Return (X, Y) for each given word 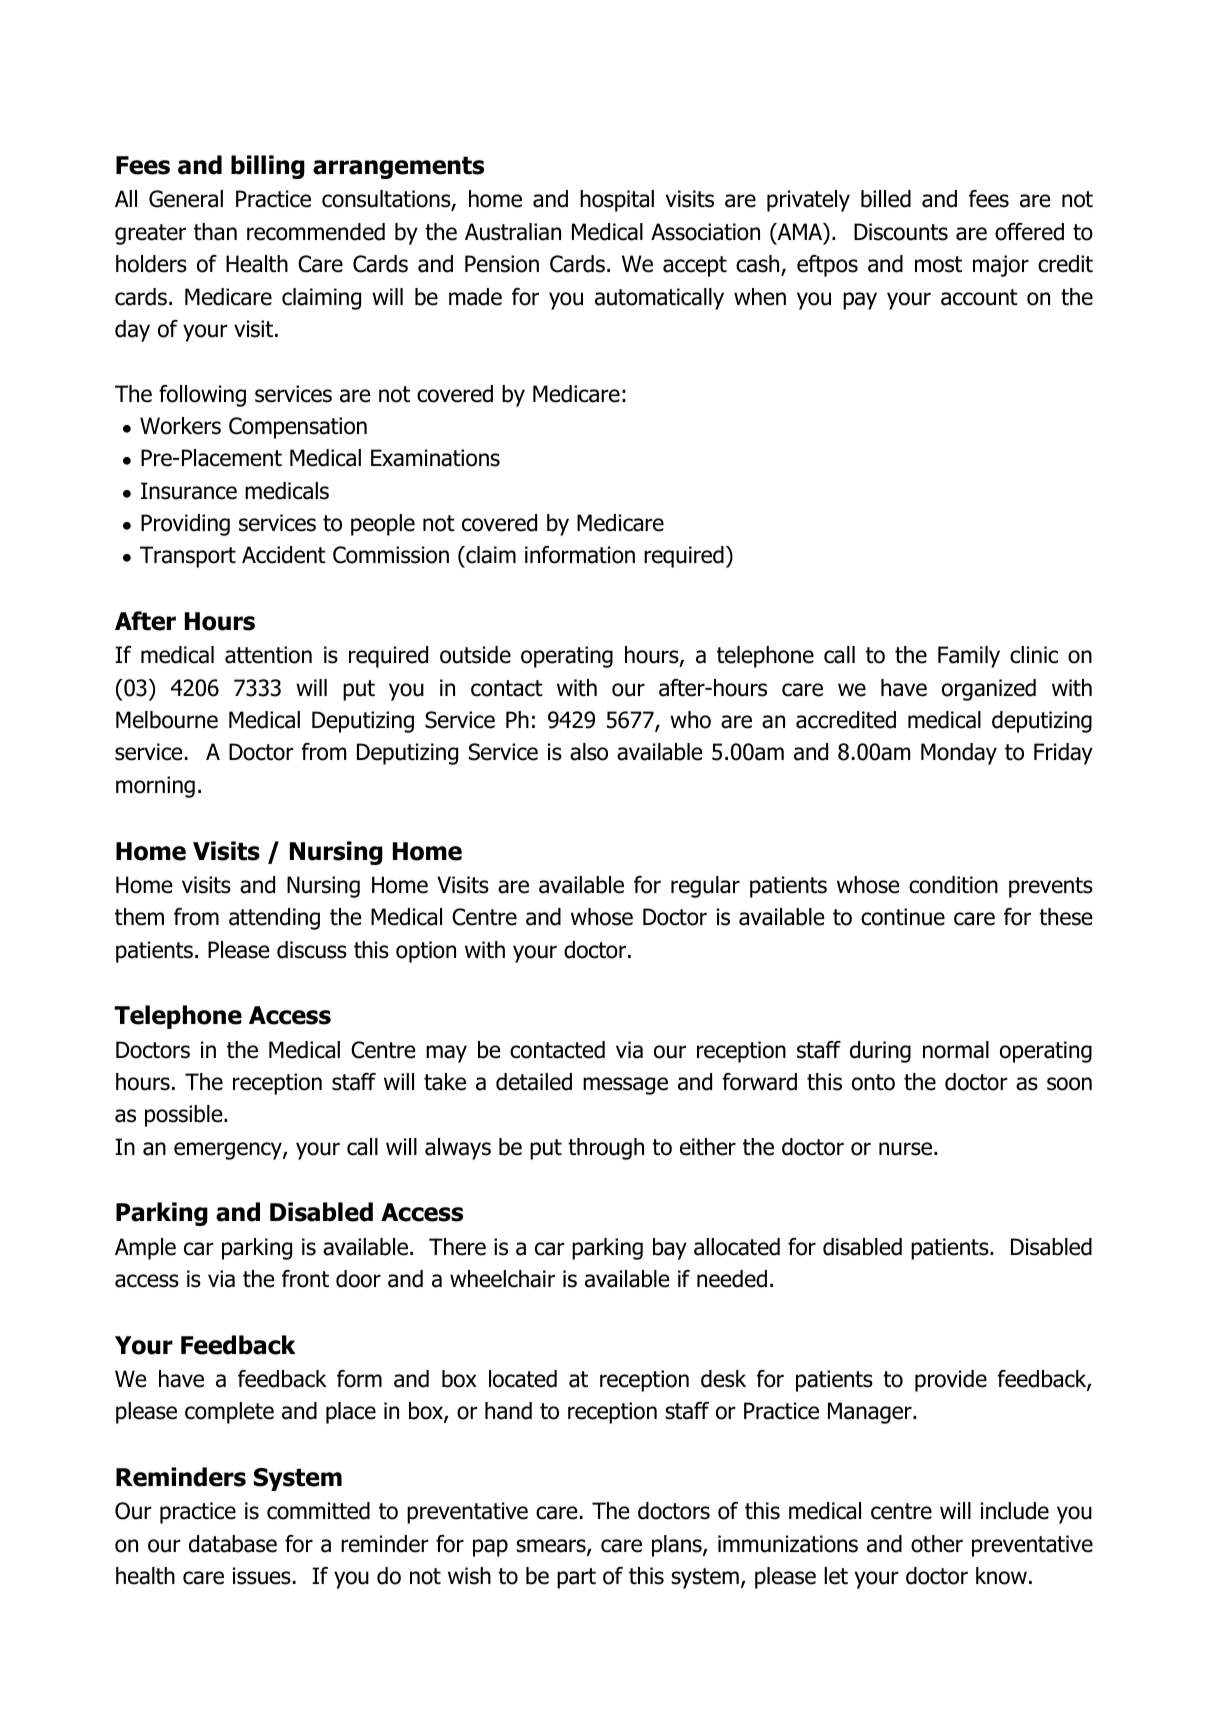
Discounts (901, 232)
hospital (617, 201)
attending (274, 919)
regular (705, 887)
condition (953, 885)
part (576, 1578)
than (215, 232)
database (233, 1544)
